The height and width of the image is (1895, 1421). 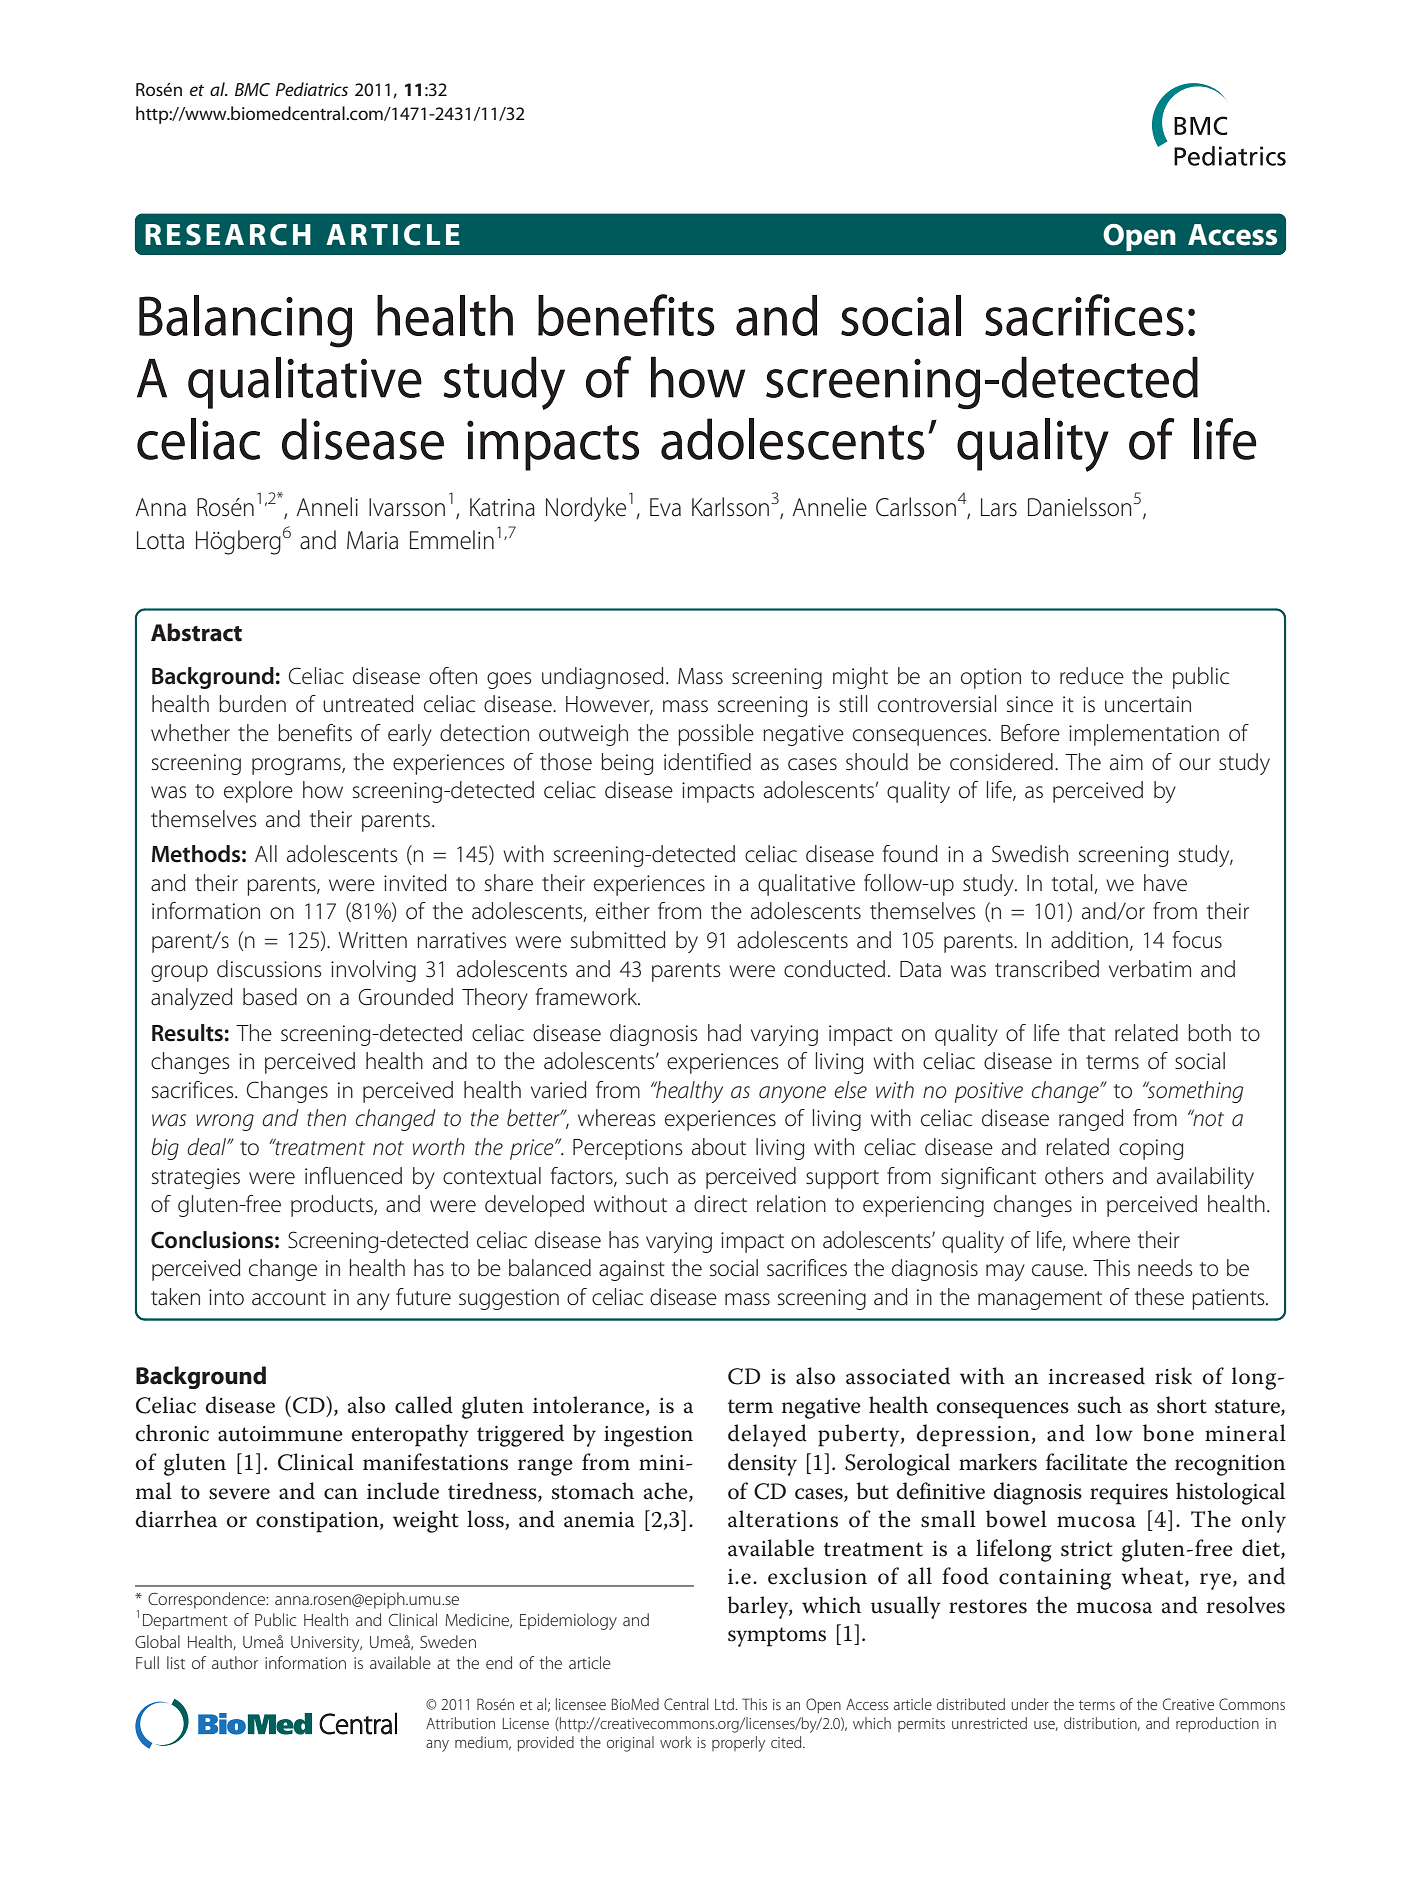 What do you see at coordinates (1086, 1033) in the image?
I see `that` at bounding box center [1086, 1033].
